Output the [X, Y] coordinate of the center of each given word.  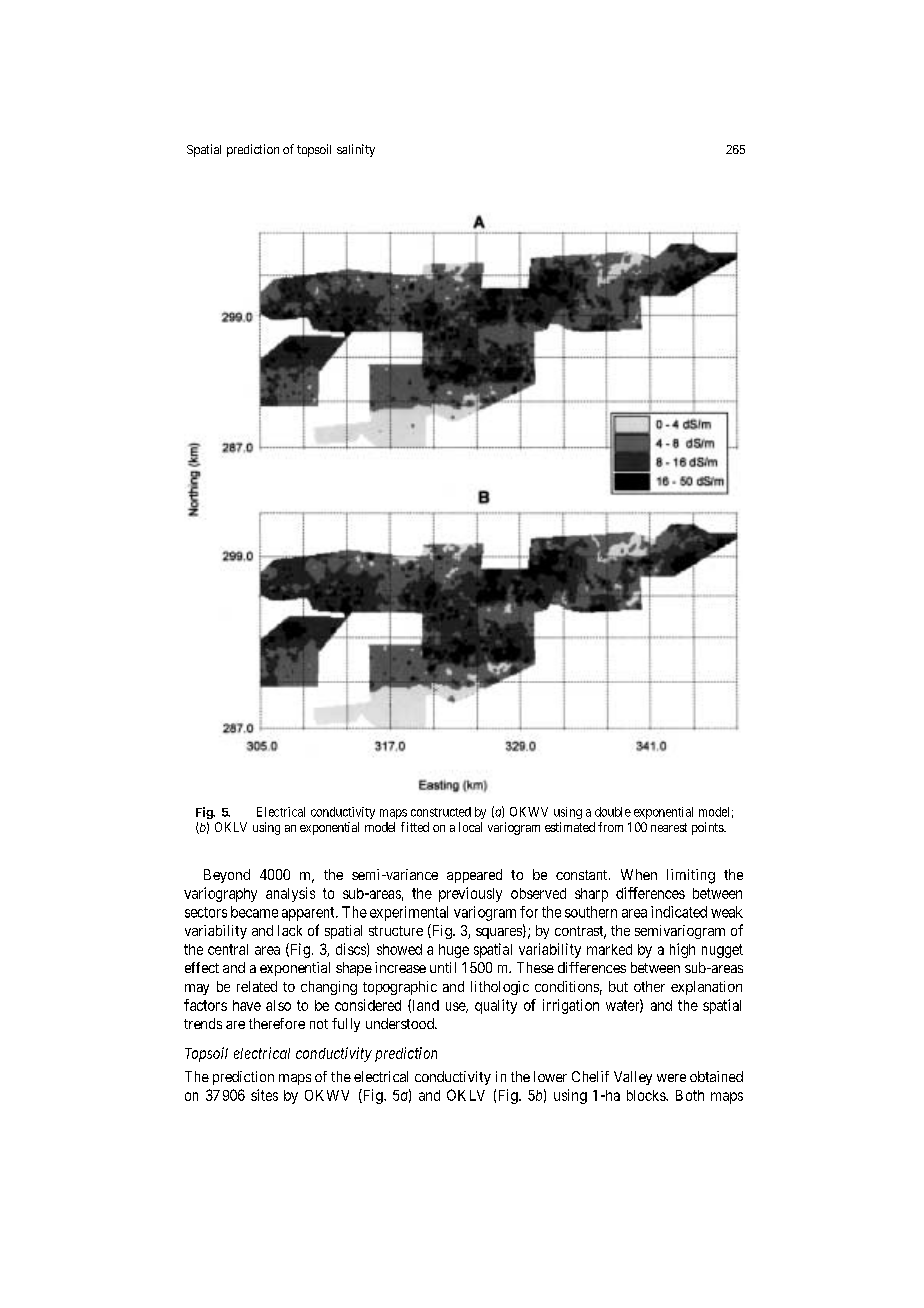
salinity [356, 150]
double [613, 812]
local [470, 827]
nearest [669, 827]
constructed [441, 812]
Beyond [227, 876]
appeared [474, 876]
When [639, 874]
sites [264, 1095]
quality [496, 1006]
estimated [570, 827]
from [610, 827]
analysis [290, 894]
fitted [415, 827]
